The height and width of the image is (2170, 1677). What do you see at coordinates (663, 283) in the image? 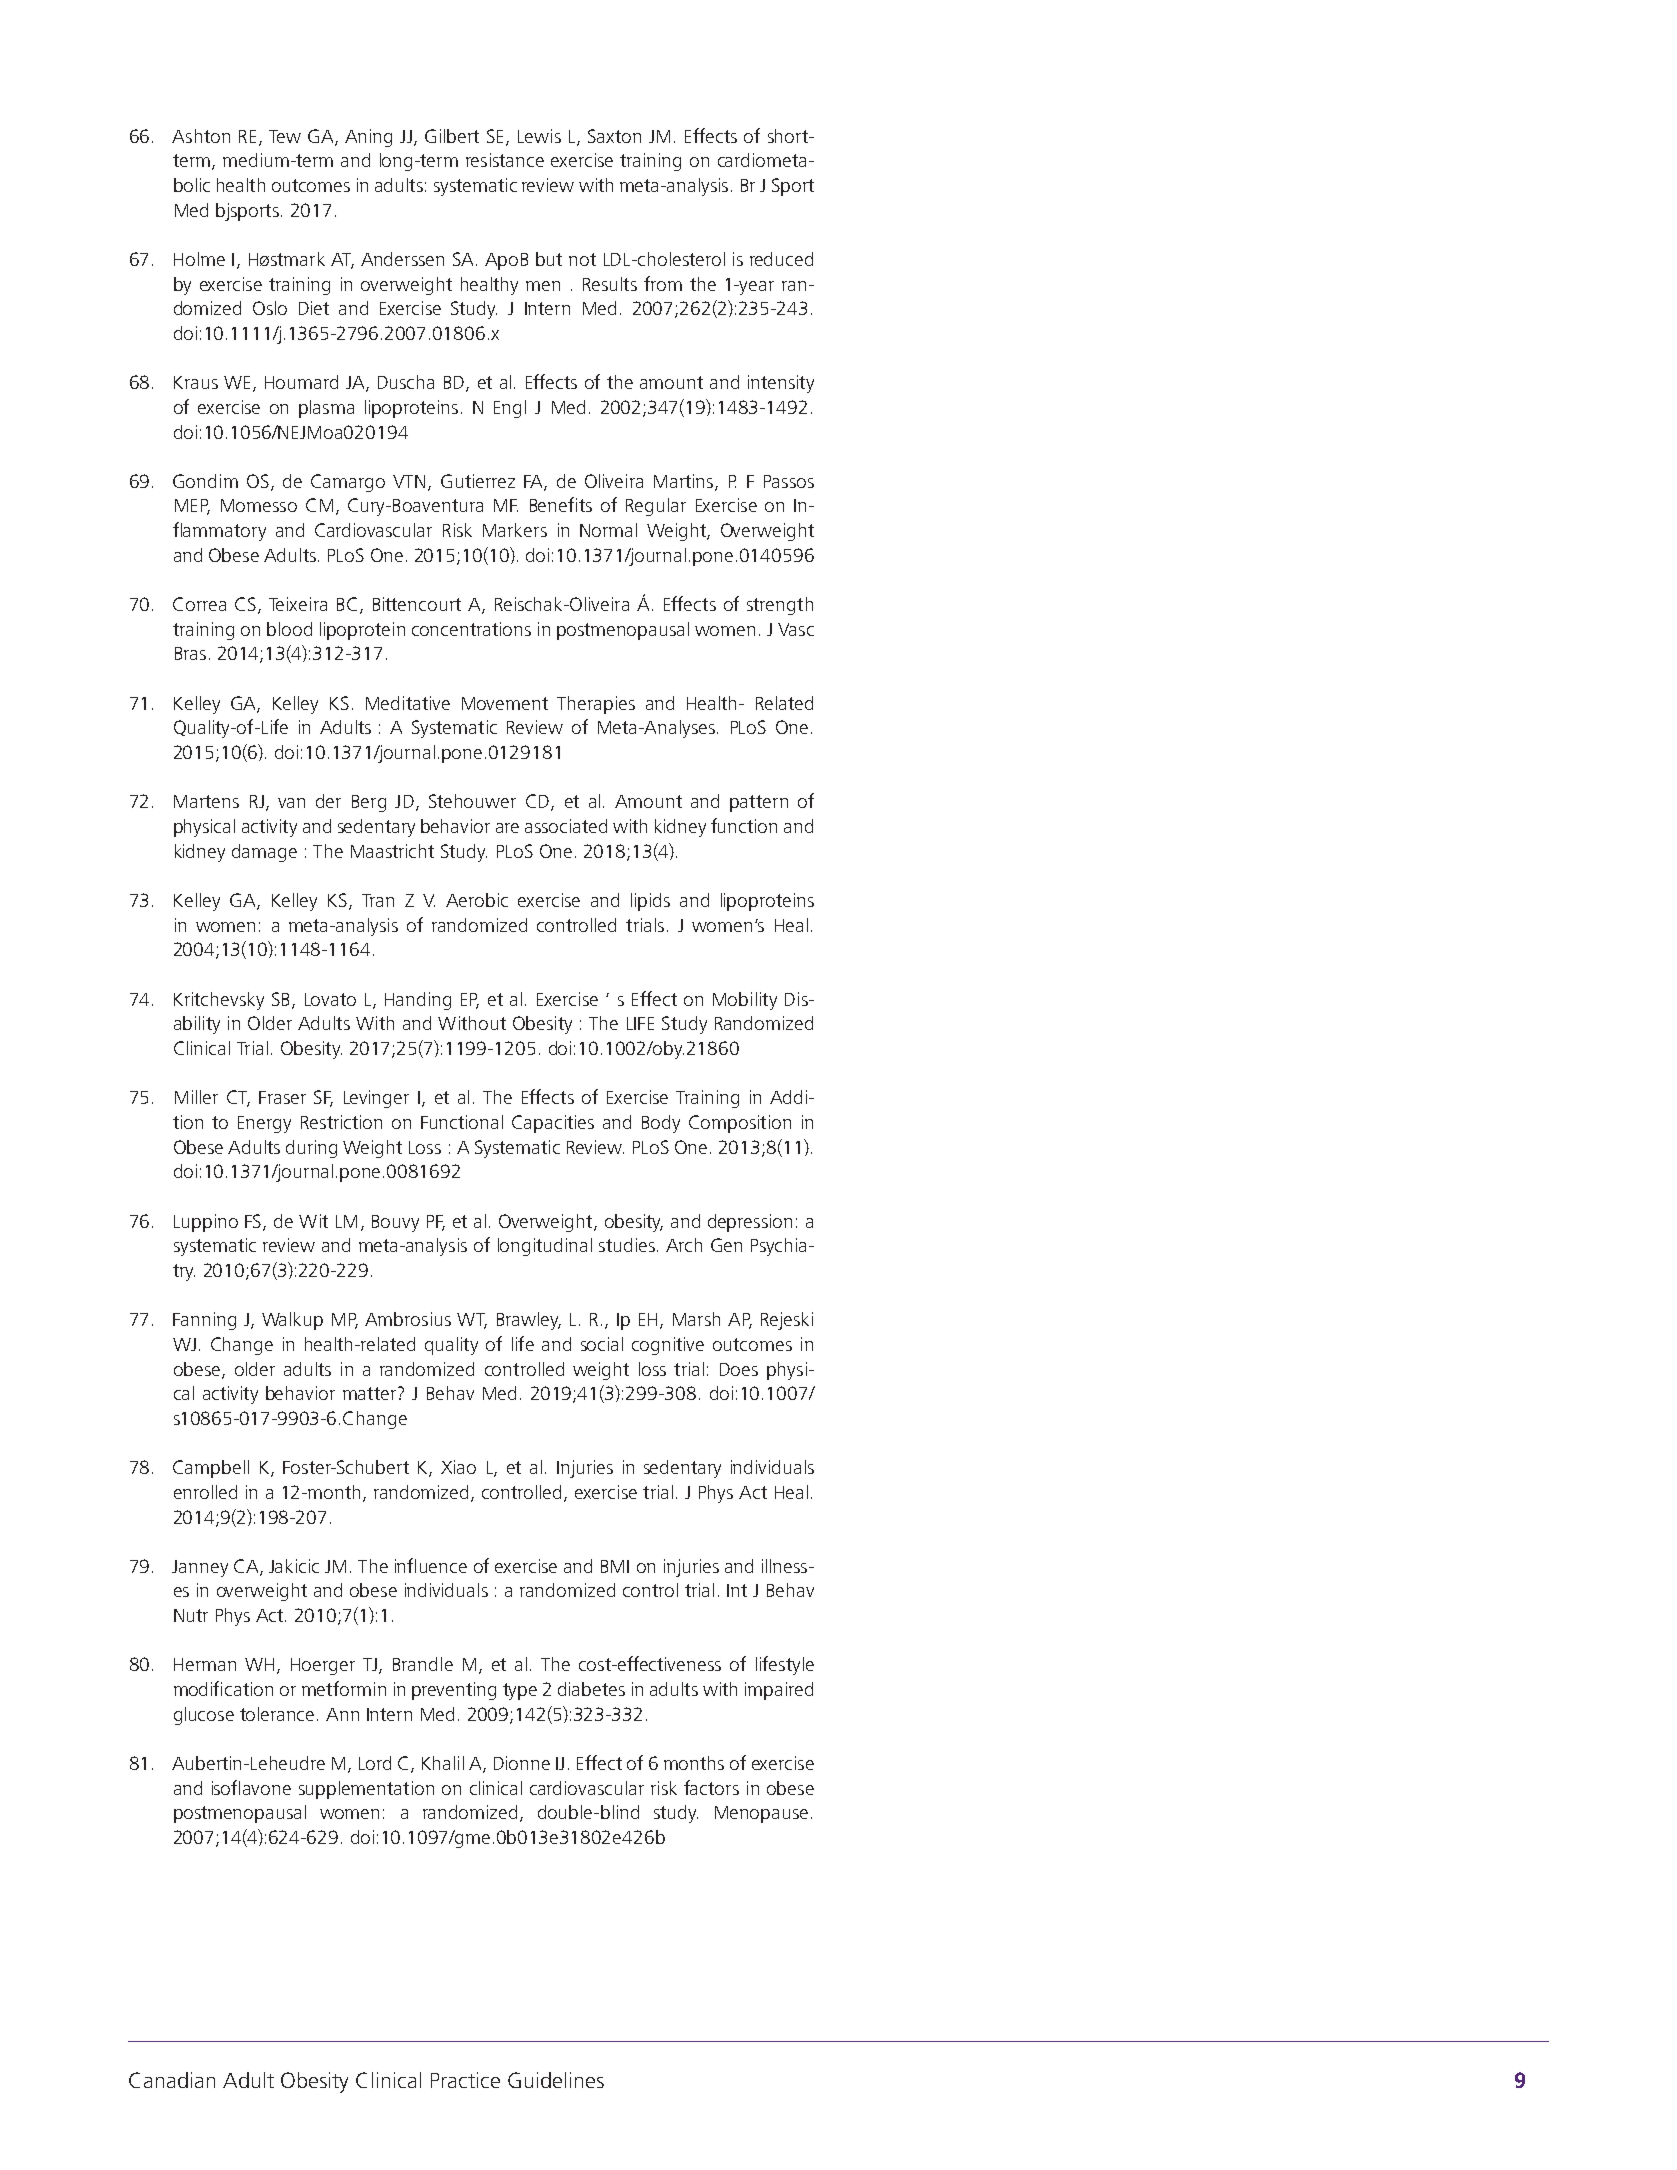
I see `from` at bounding box center [663, 283].
